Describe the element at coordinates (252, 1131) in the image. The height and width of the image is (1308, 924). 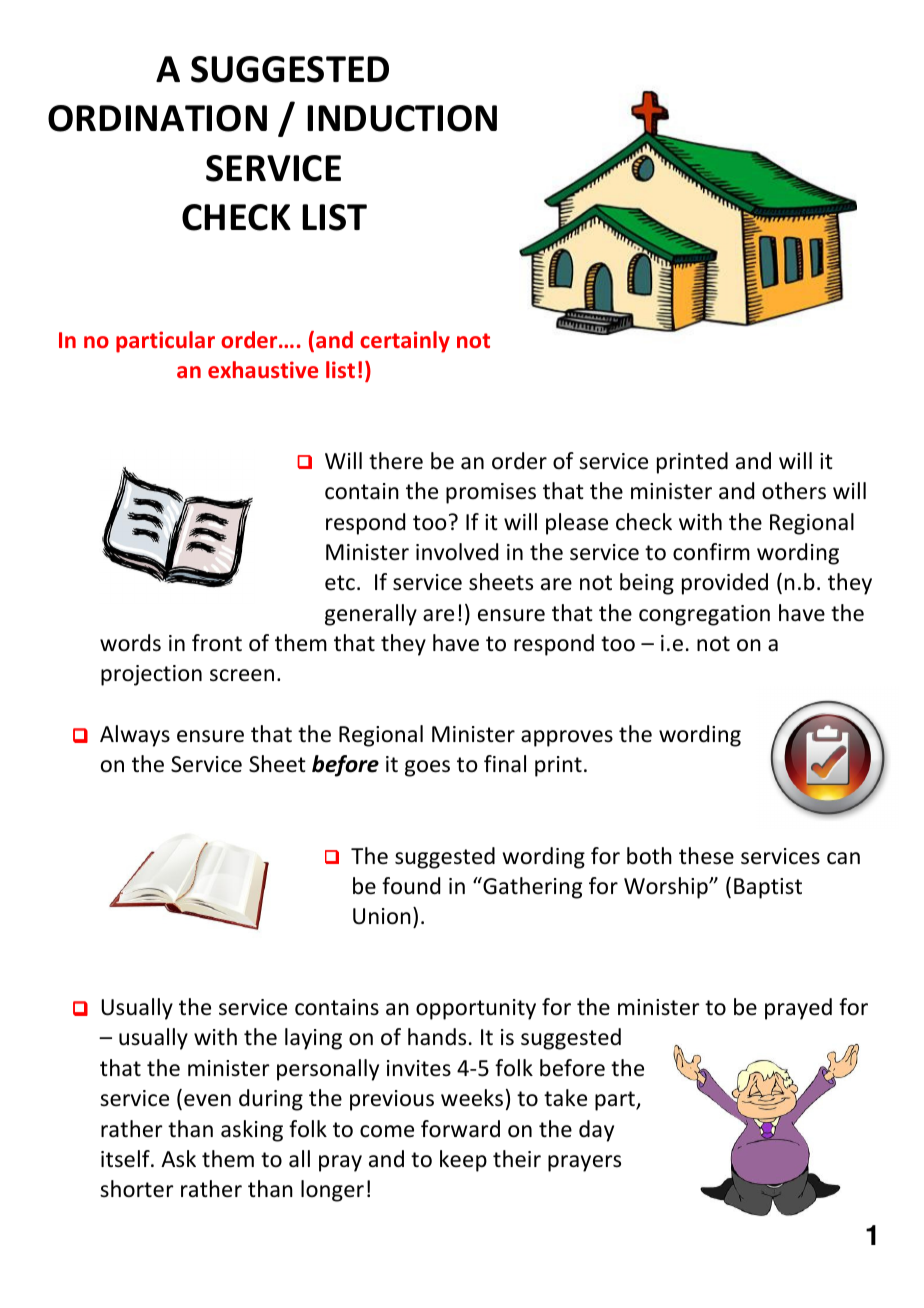
I see `asking` at that location.
